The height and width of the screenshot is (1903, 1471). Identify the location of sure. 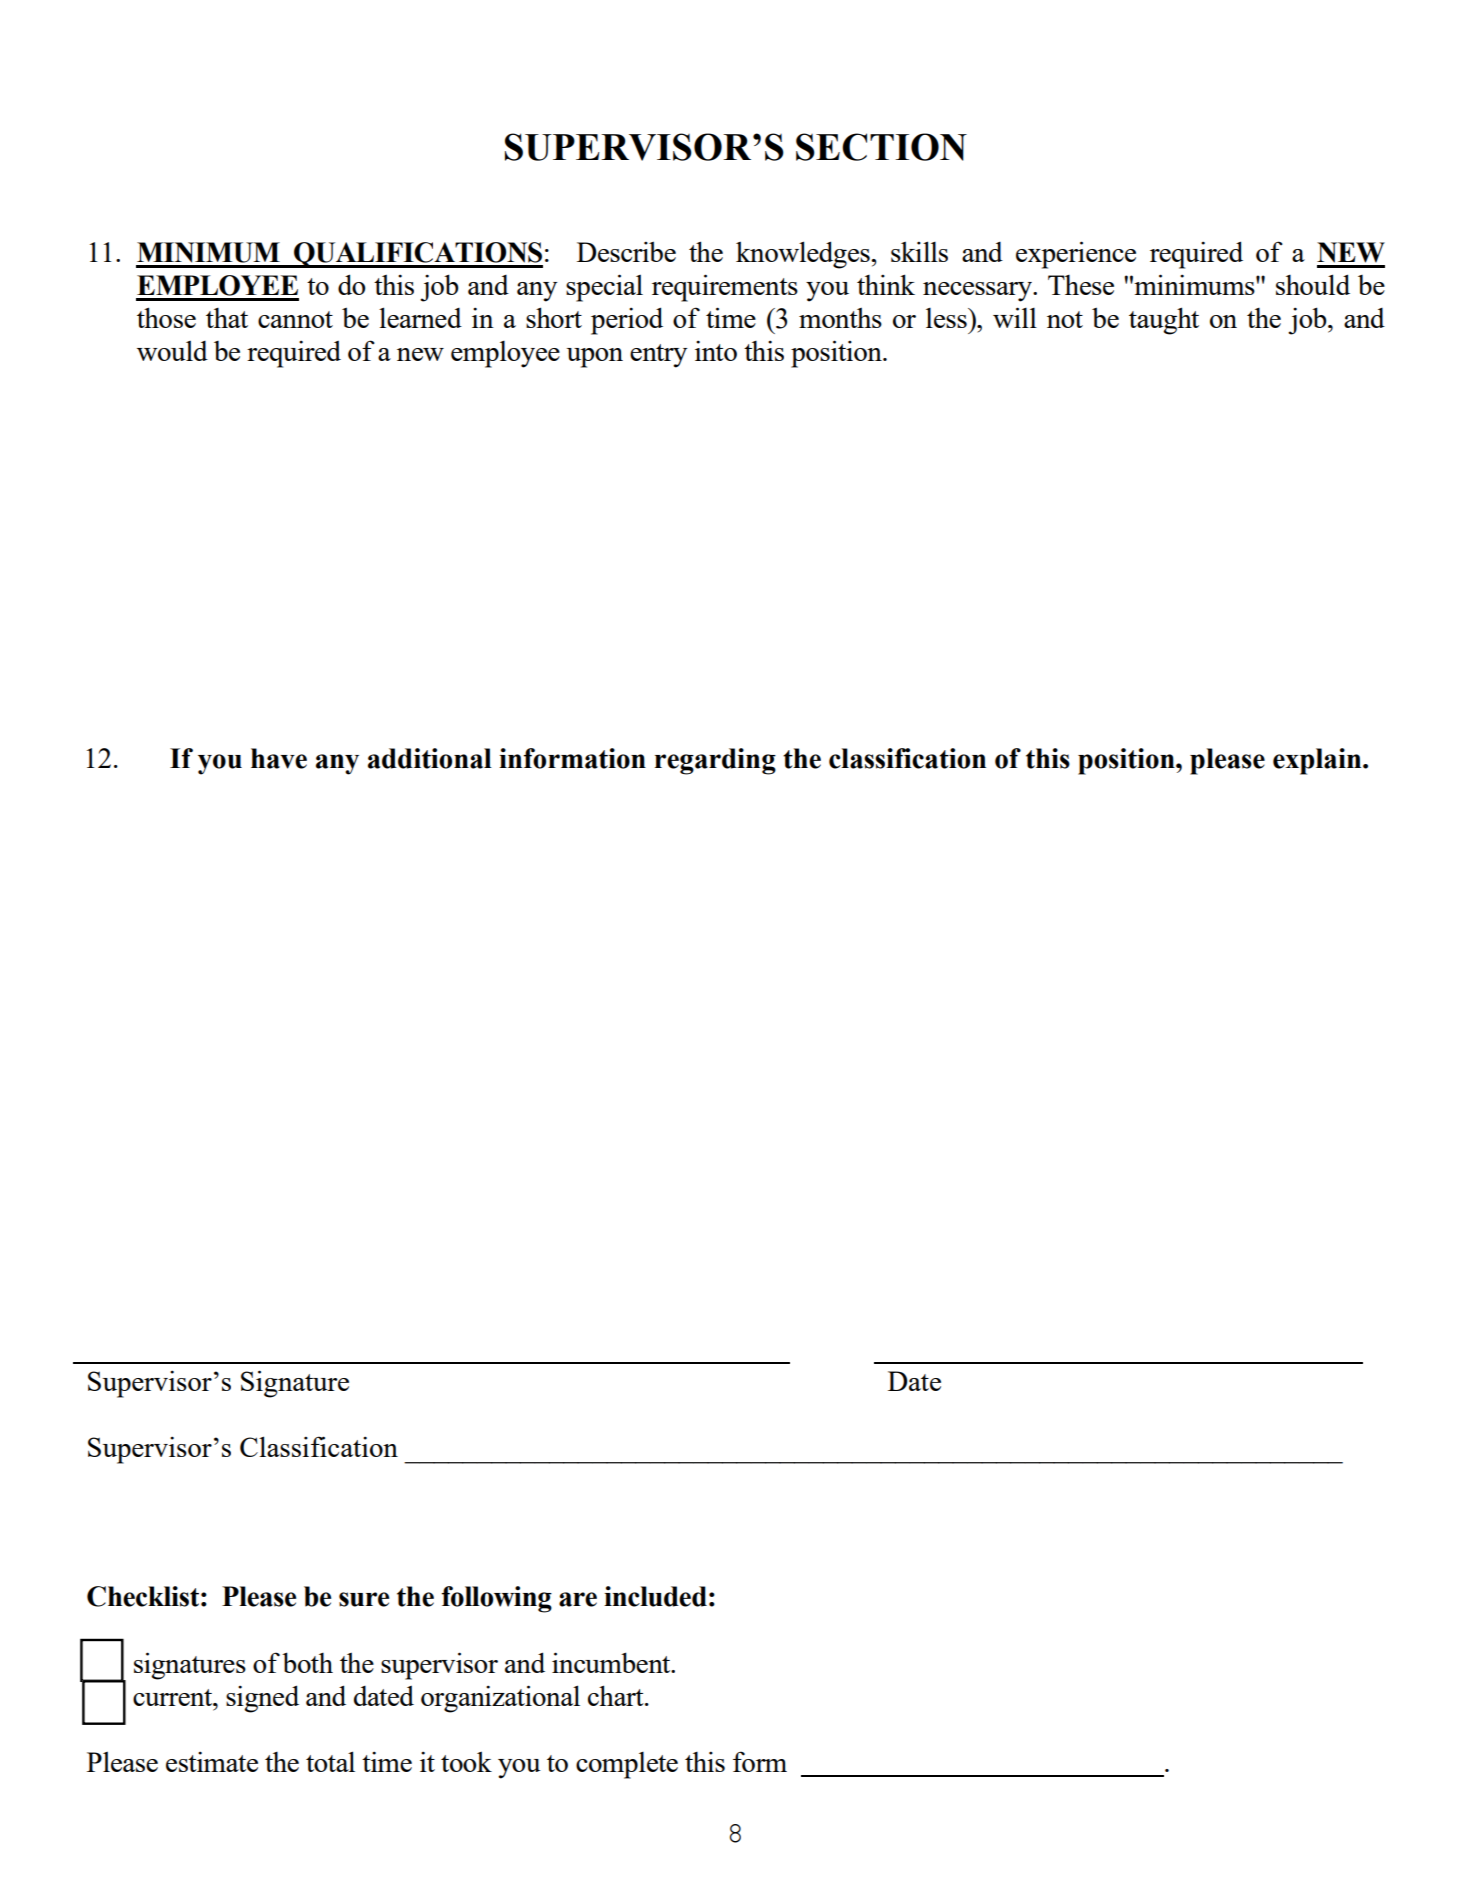
(364, 1599).
